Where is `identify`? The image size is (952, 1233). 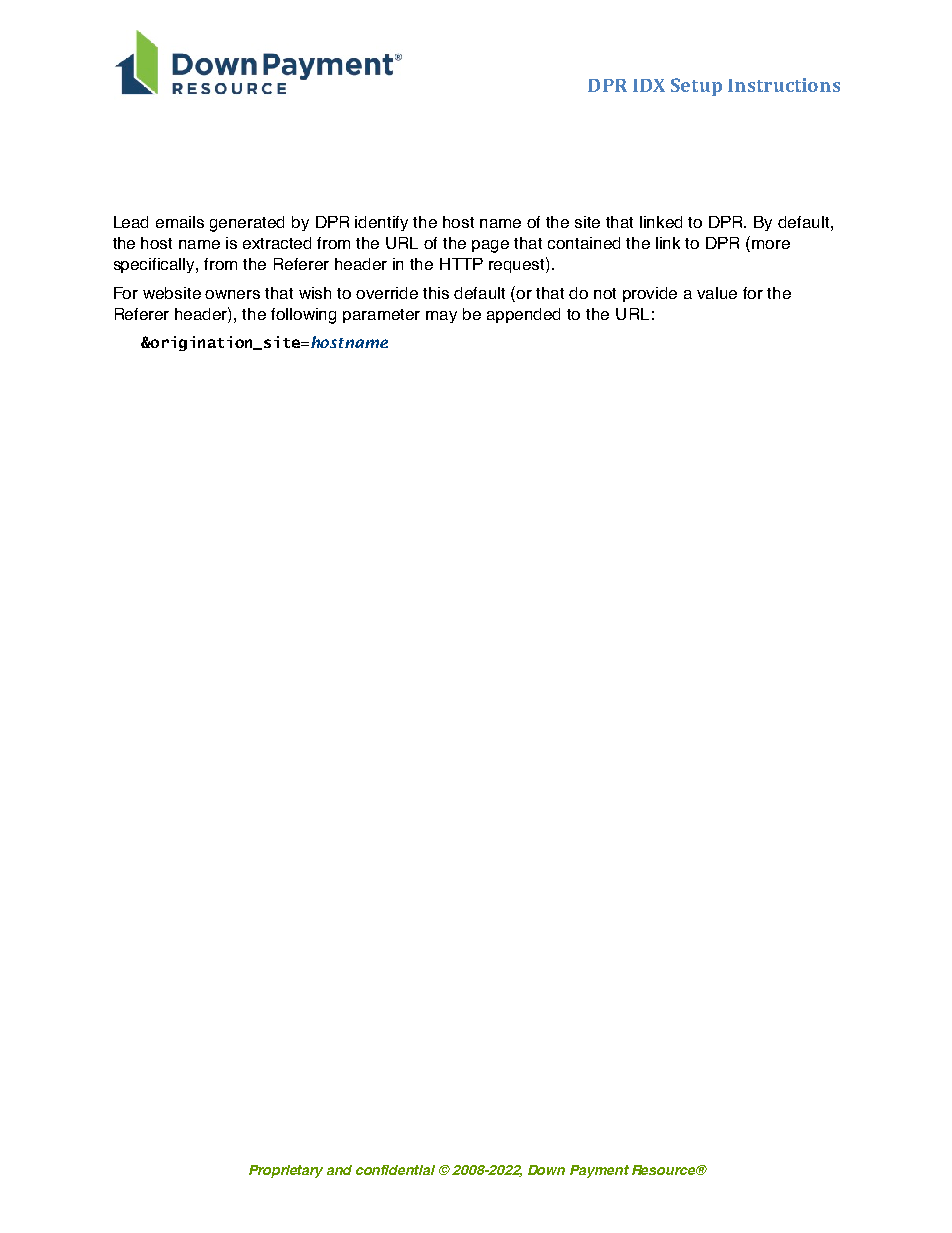 identify is located at coordinates (381, 223).
